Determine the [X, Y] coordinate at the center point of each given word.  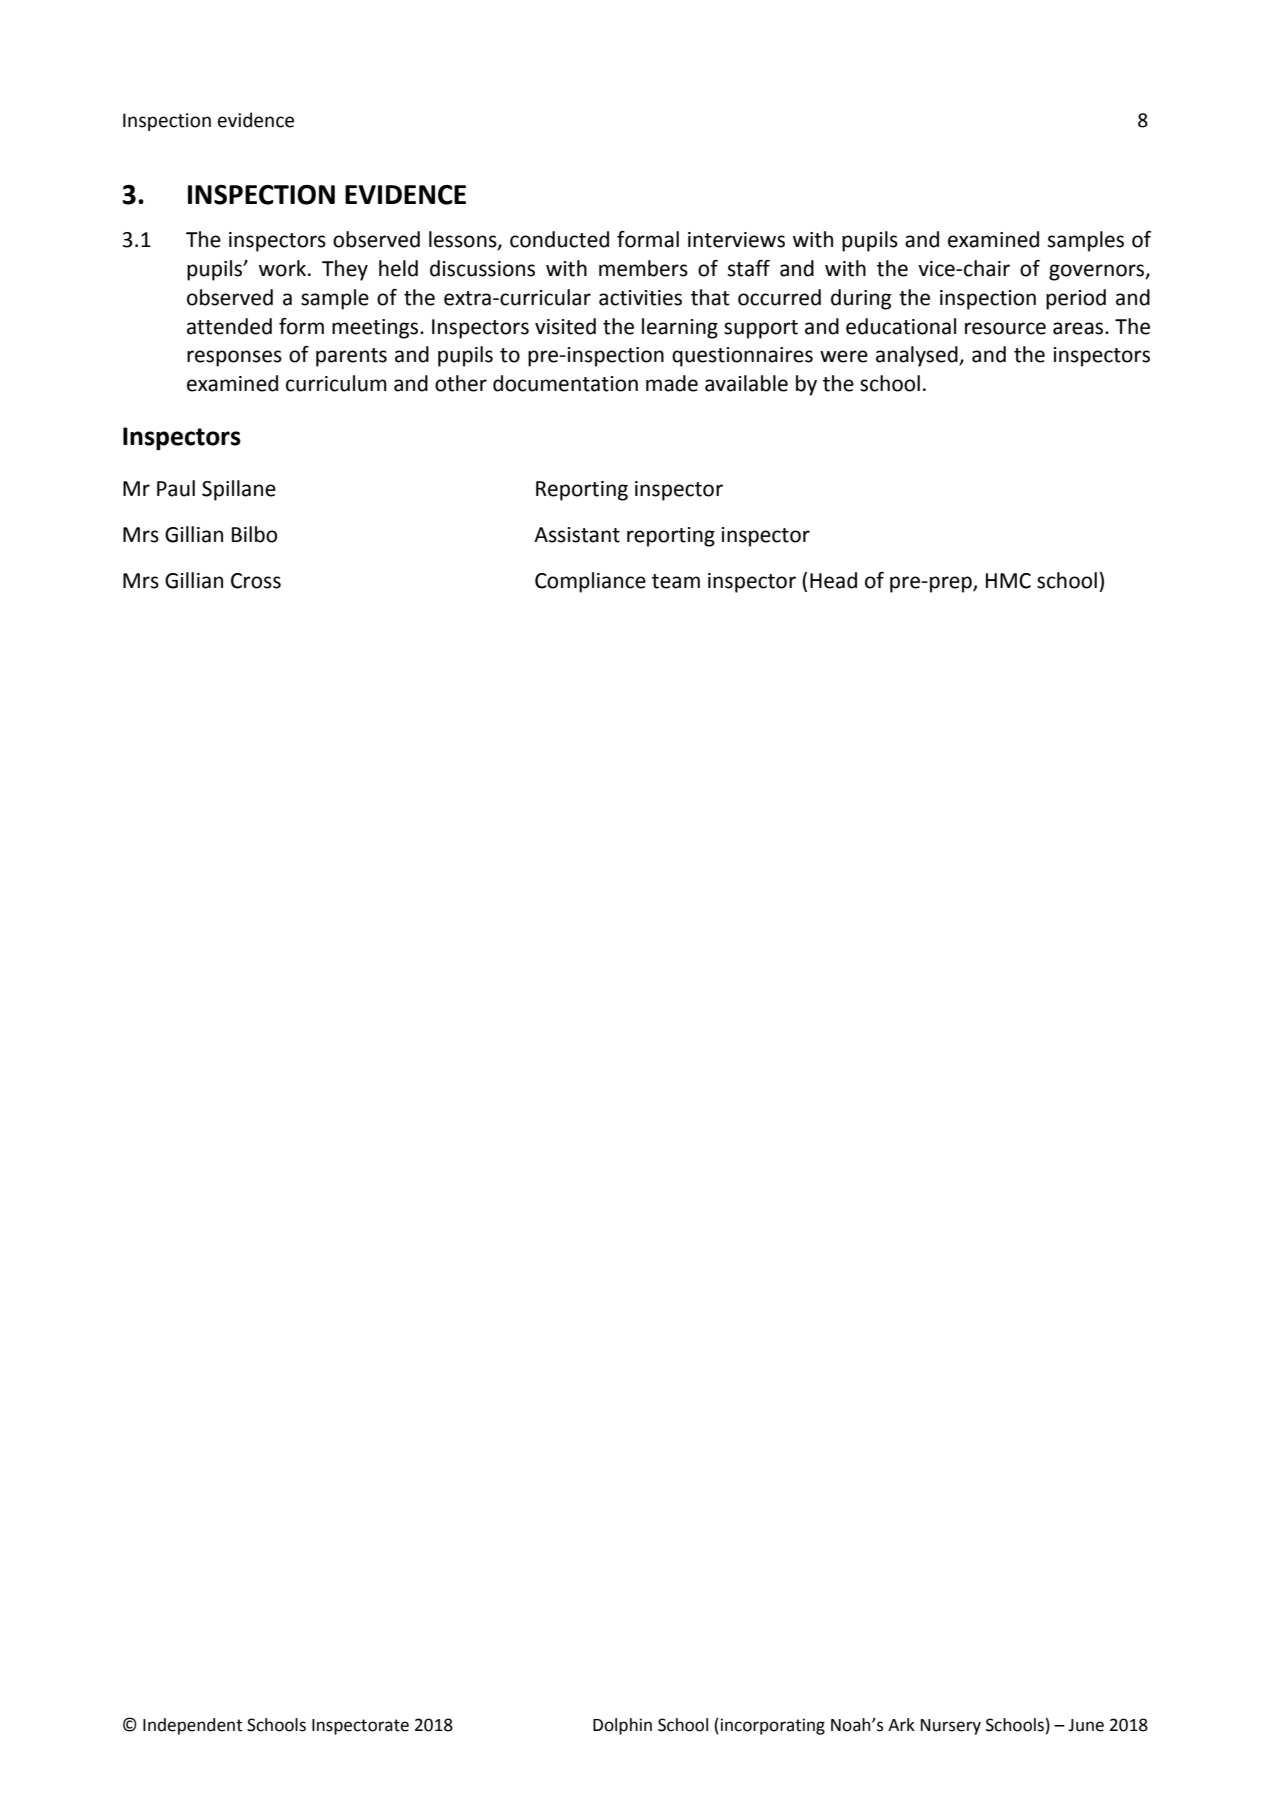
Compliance [590, 582]
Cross [256, 581]
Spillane [239, 490]
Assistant [577, 535]
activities [640, 298]
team [676, 581]
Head [833, 580]
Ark [901, 1724]
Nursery [951, 1727]
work [284, 268]
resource [1005, 328]
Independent [193, 1726]
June [1086, 1725]
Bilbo [254, 534]
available [746, 383]
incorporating [773, 1726]
